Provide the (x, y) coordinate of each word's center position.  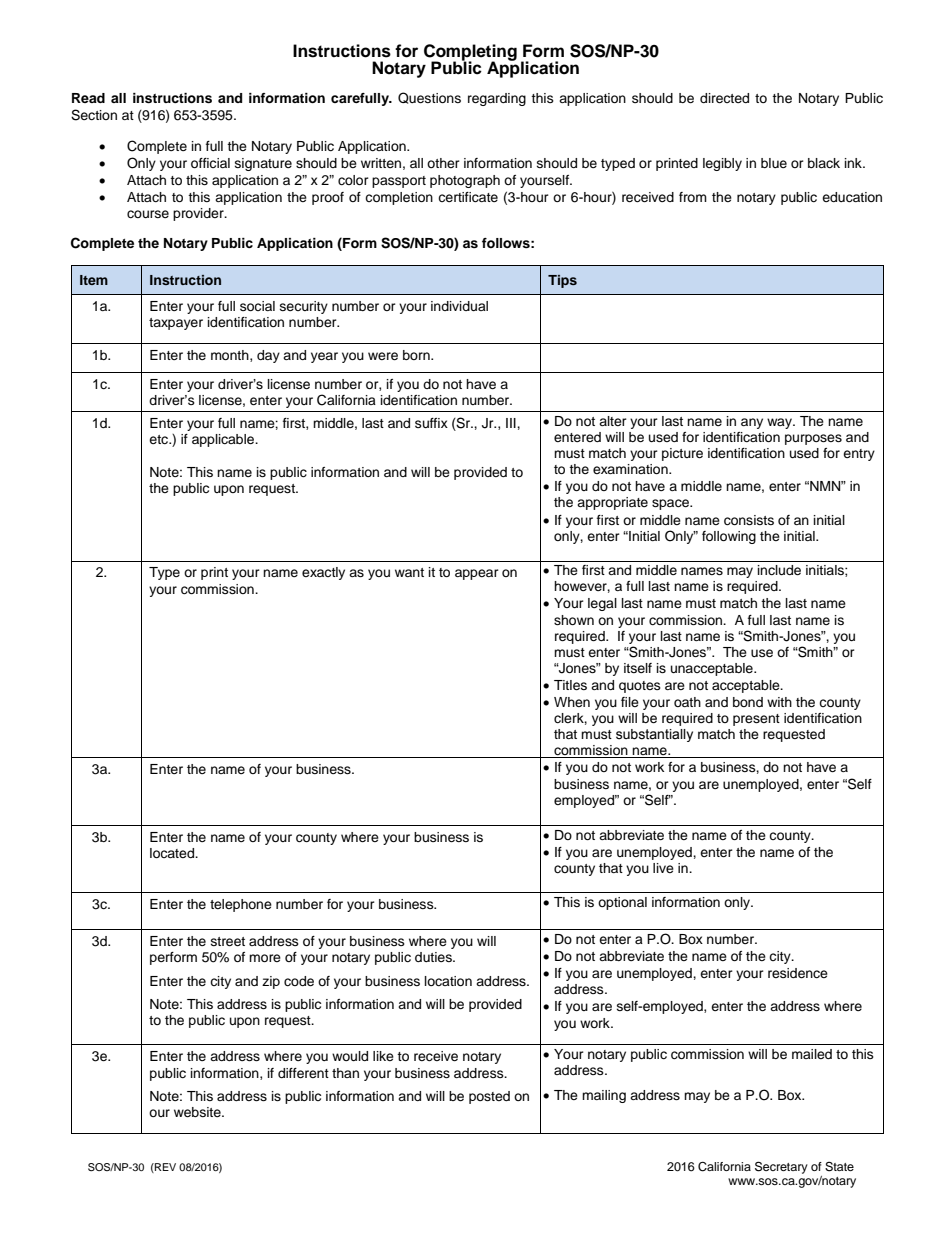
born (417, 355)
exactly (323, 573)
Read (88, 98)
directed (724, 98)
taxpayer (176, 324)
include (779, 570)
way (780, 423)
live (663, 868)
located (173, 853)
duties (434, 957)
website (198, 1112)
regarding (497, 99)
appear (477, 574)
